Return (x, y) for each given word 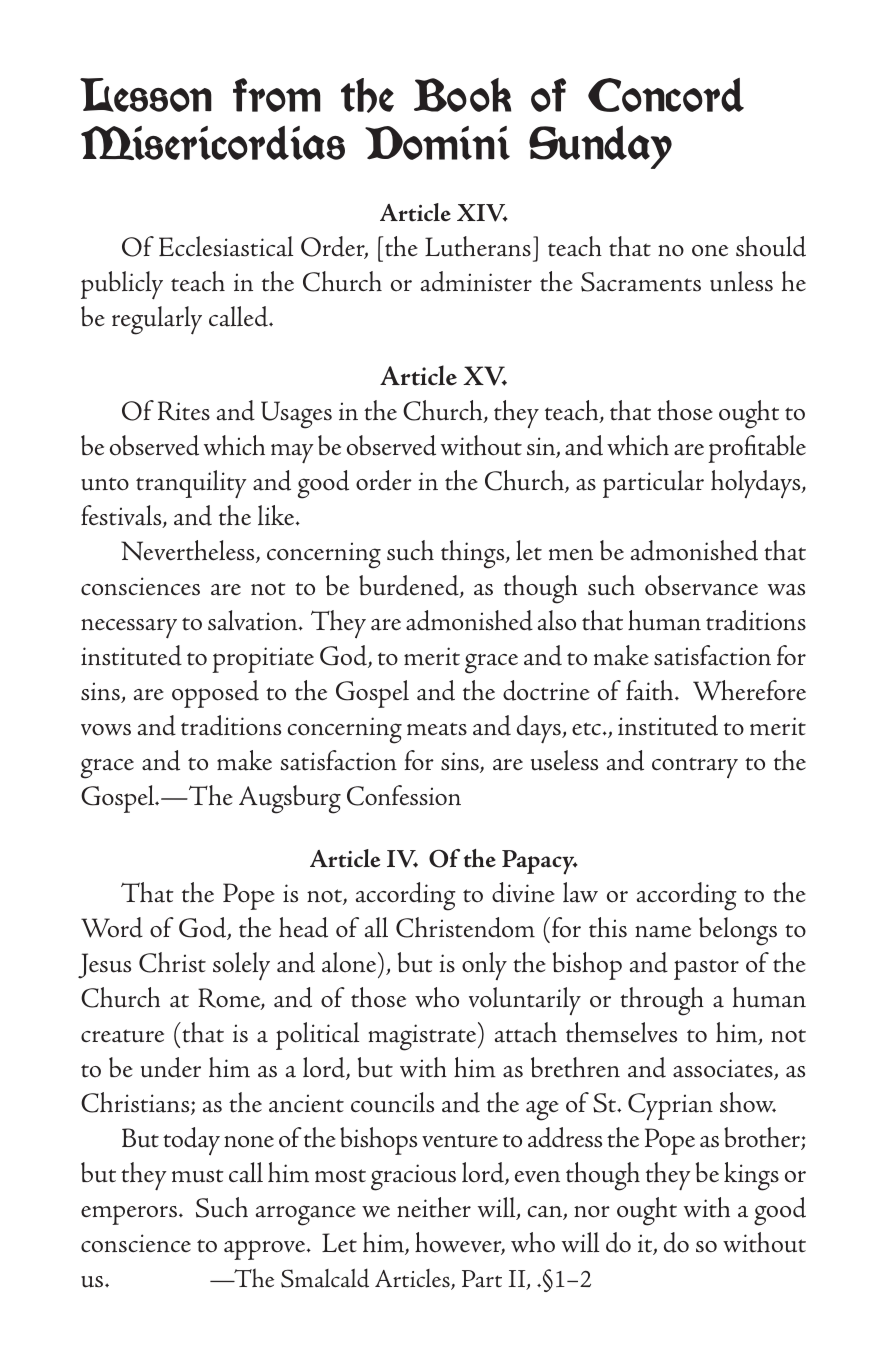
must (198, 1176)
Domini (437, 143)
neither (434, 1207)
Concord (666, 95)
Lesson (146, 95)
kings (751, 1176)
